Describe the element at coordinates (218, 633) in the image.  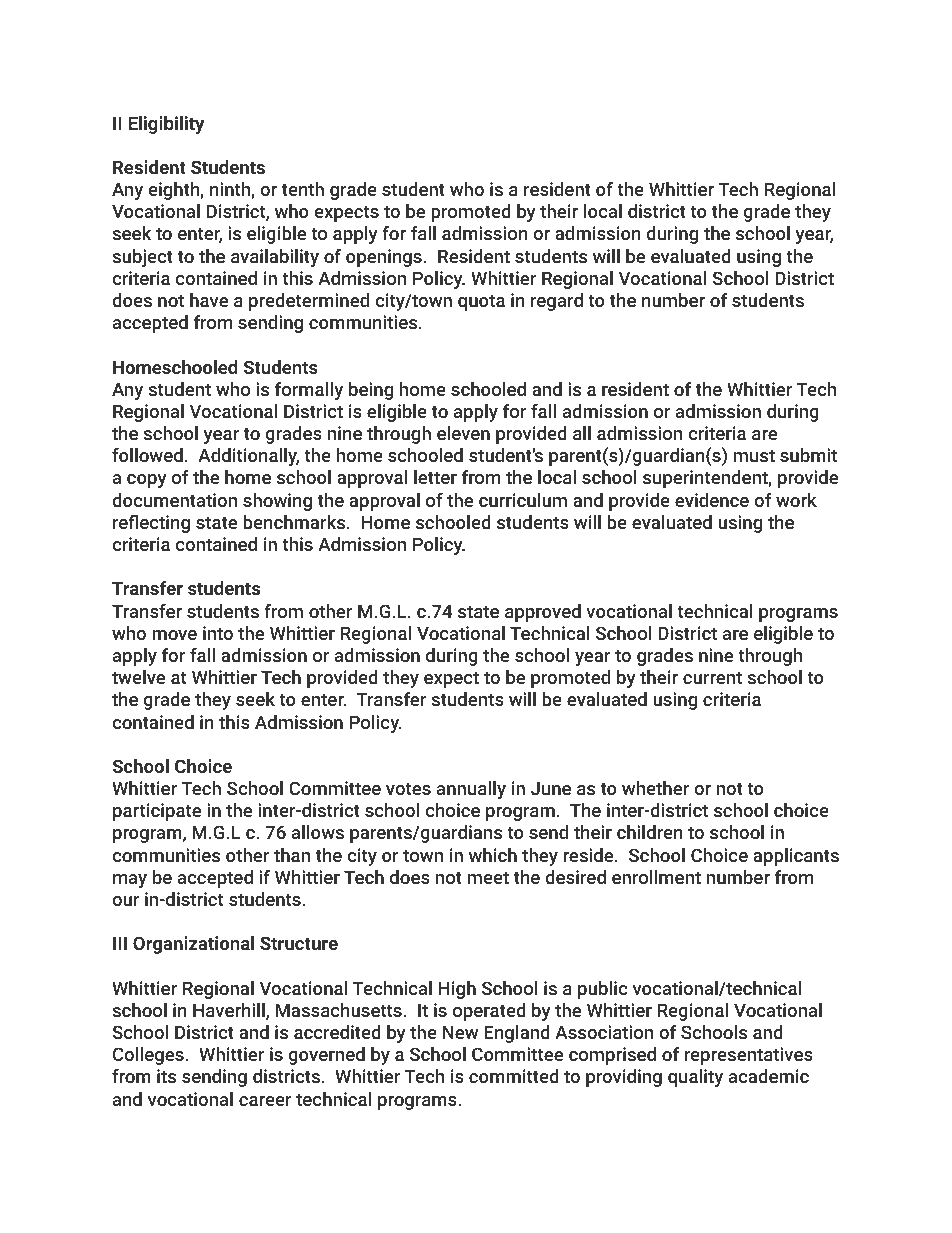
I see `into` at that location.
